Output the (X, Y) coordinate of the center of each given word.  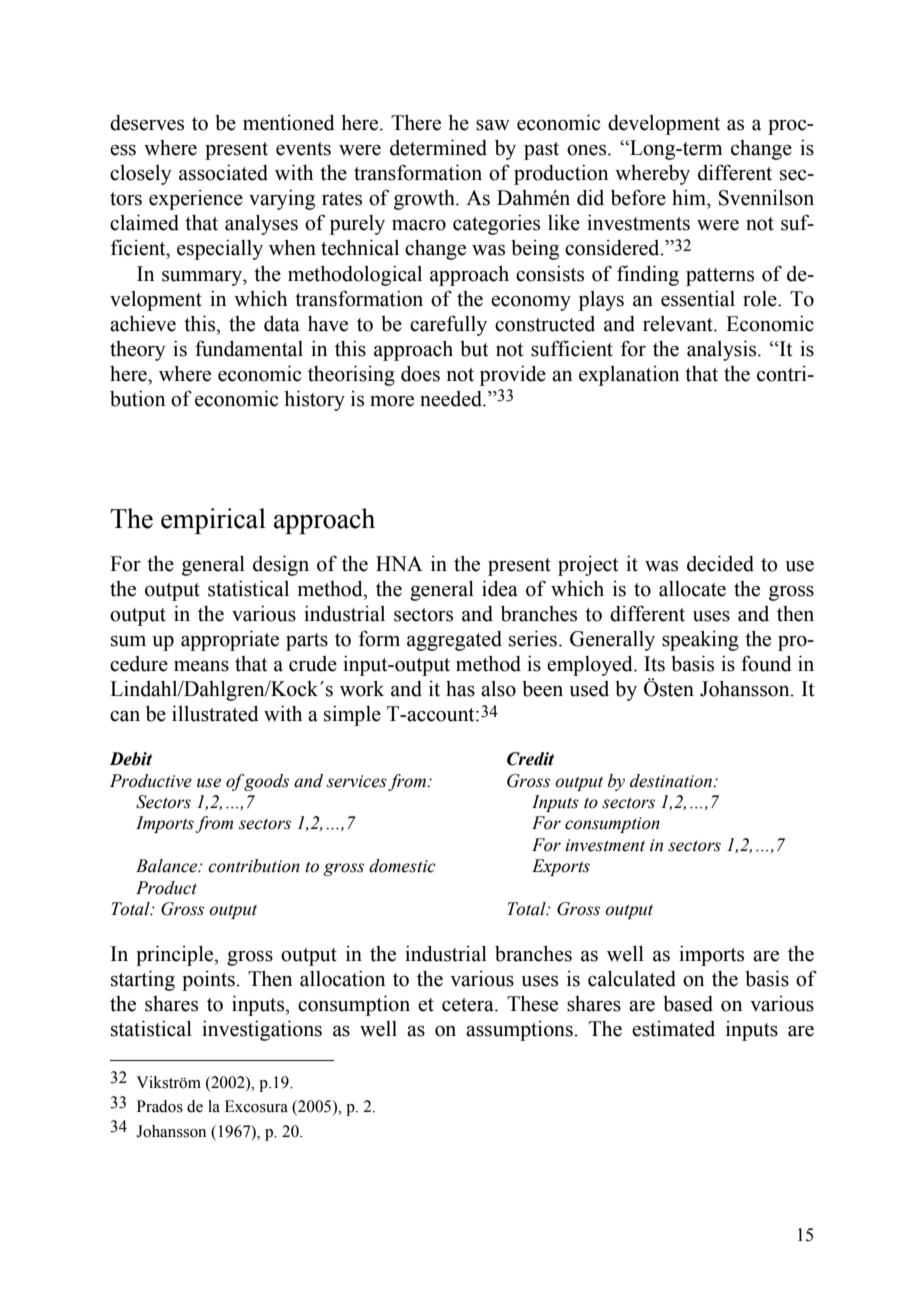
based (688, 1004)
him (690, 197)
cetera (469, 1005)
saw (493, 125)
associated (223, 173)
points (209, 981)
